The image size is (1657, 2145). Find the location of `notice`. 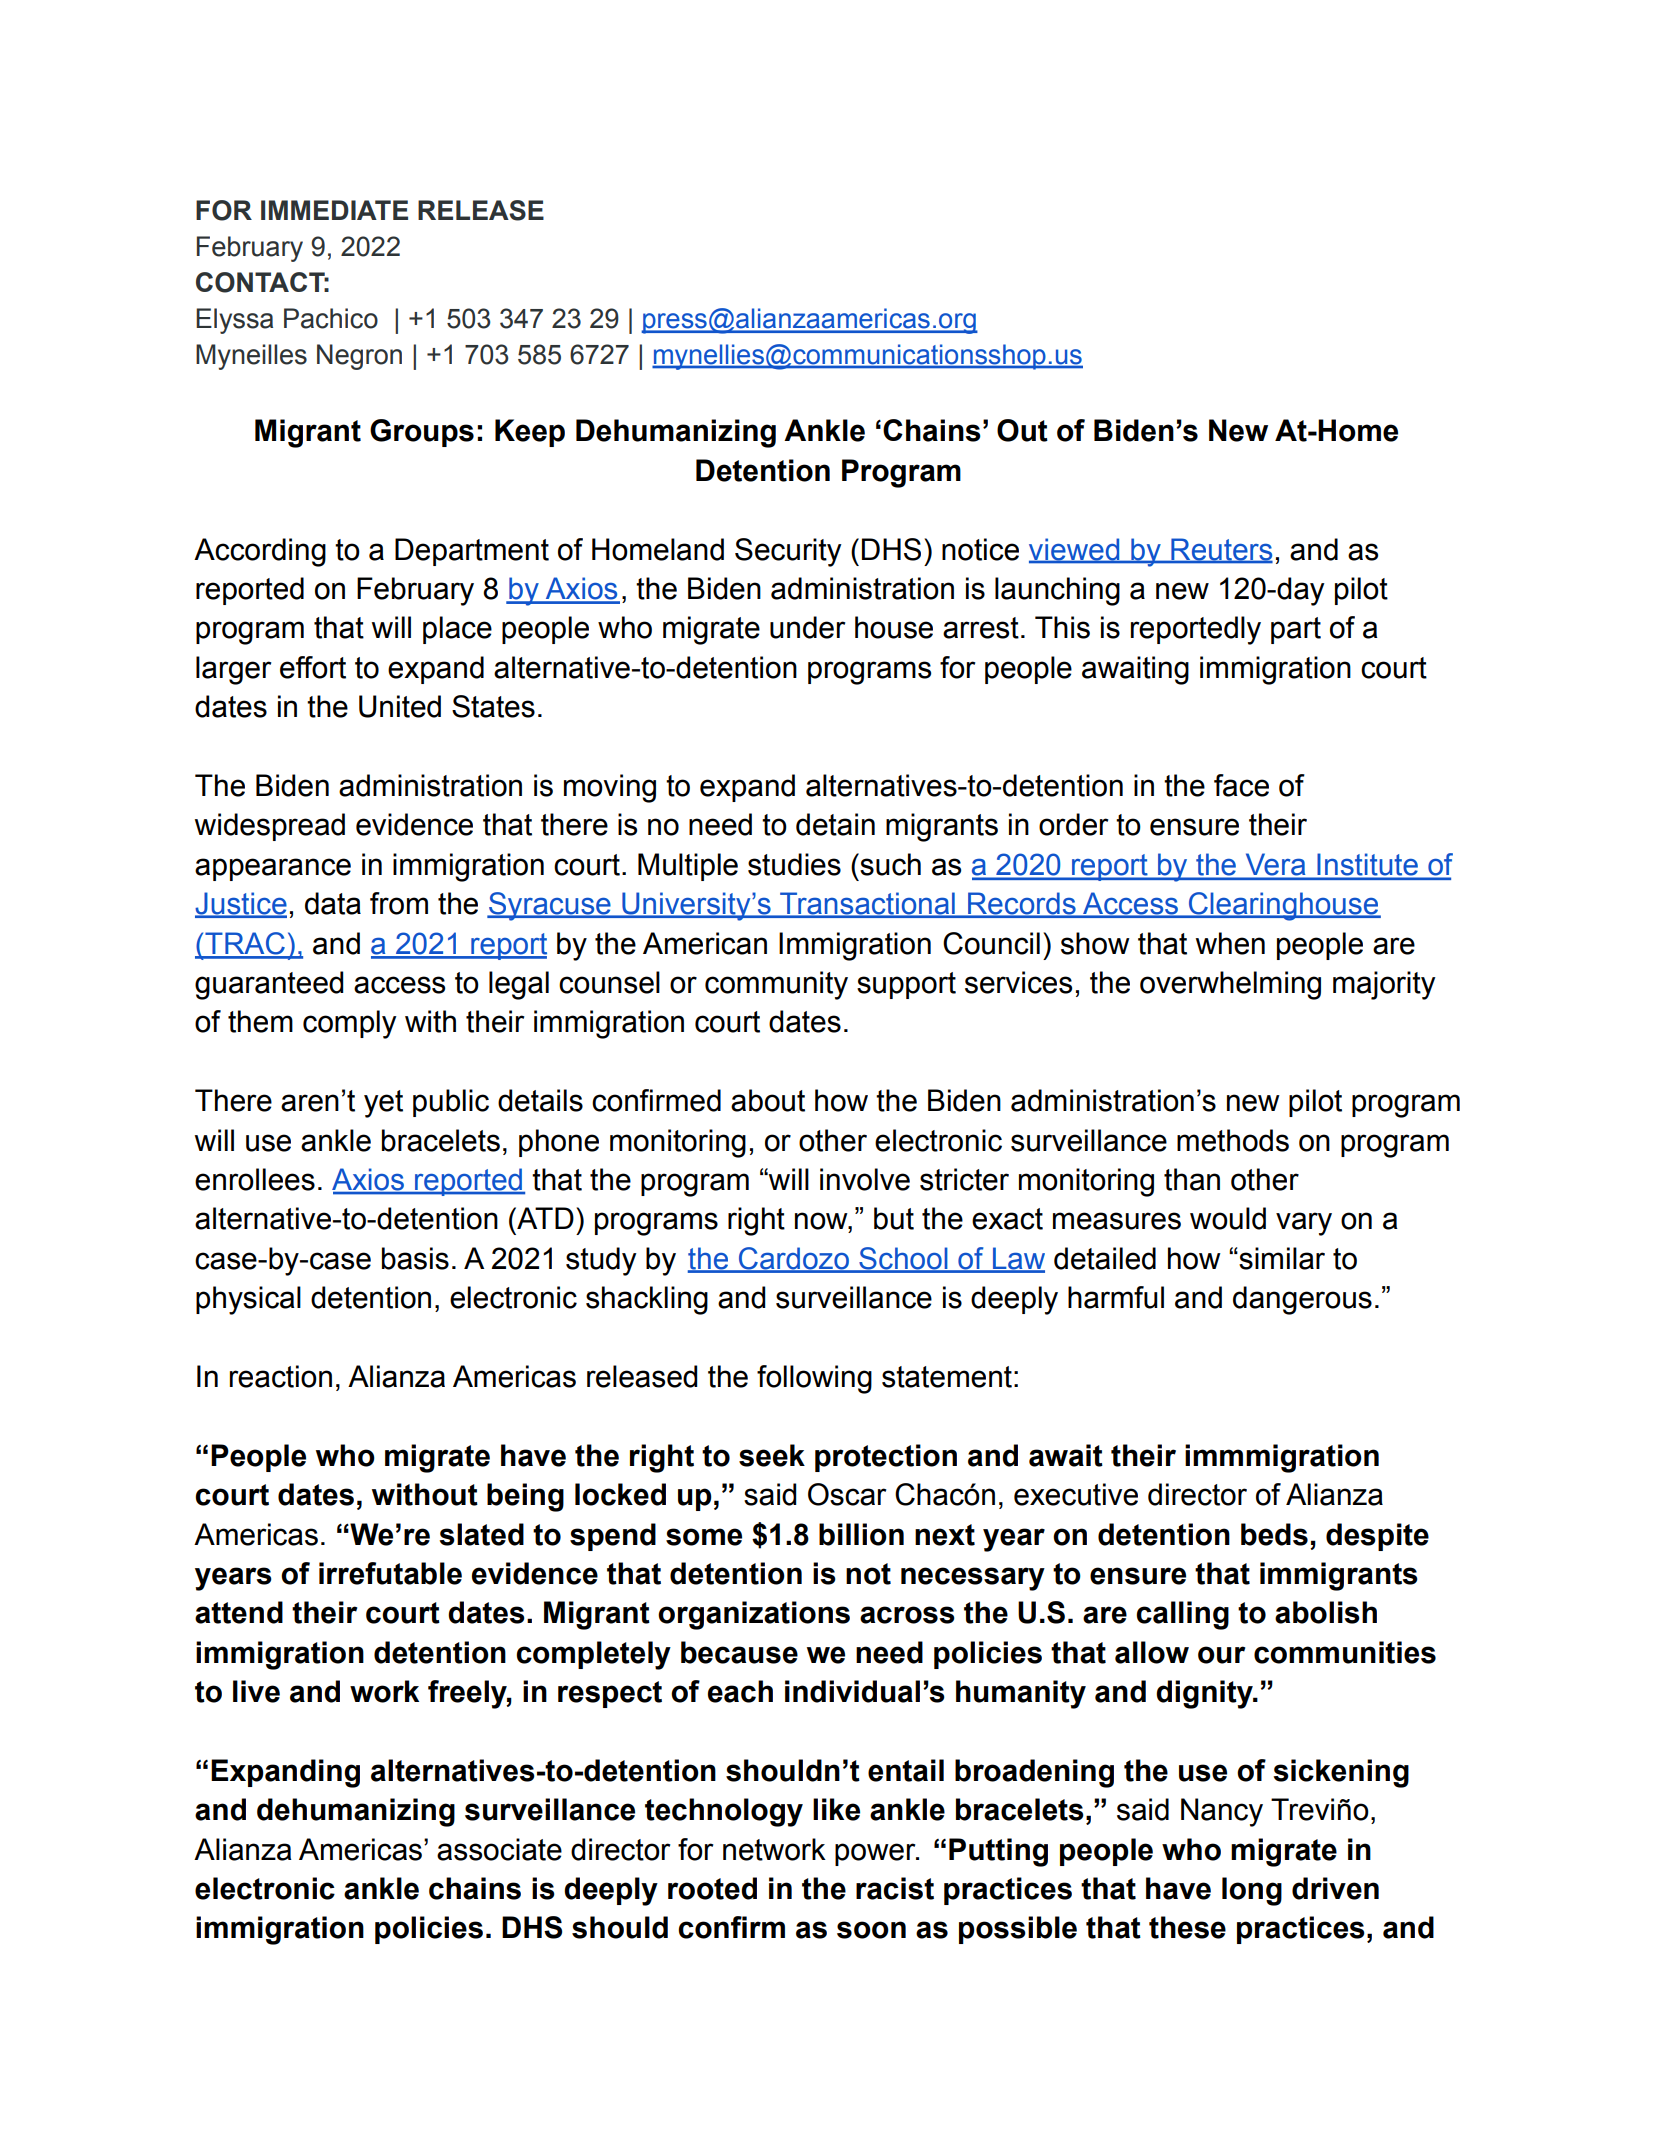

notice is located at coordinates (980, 549).
